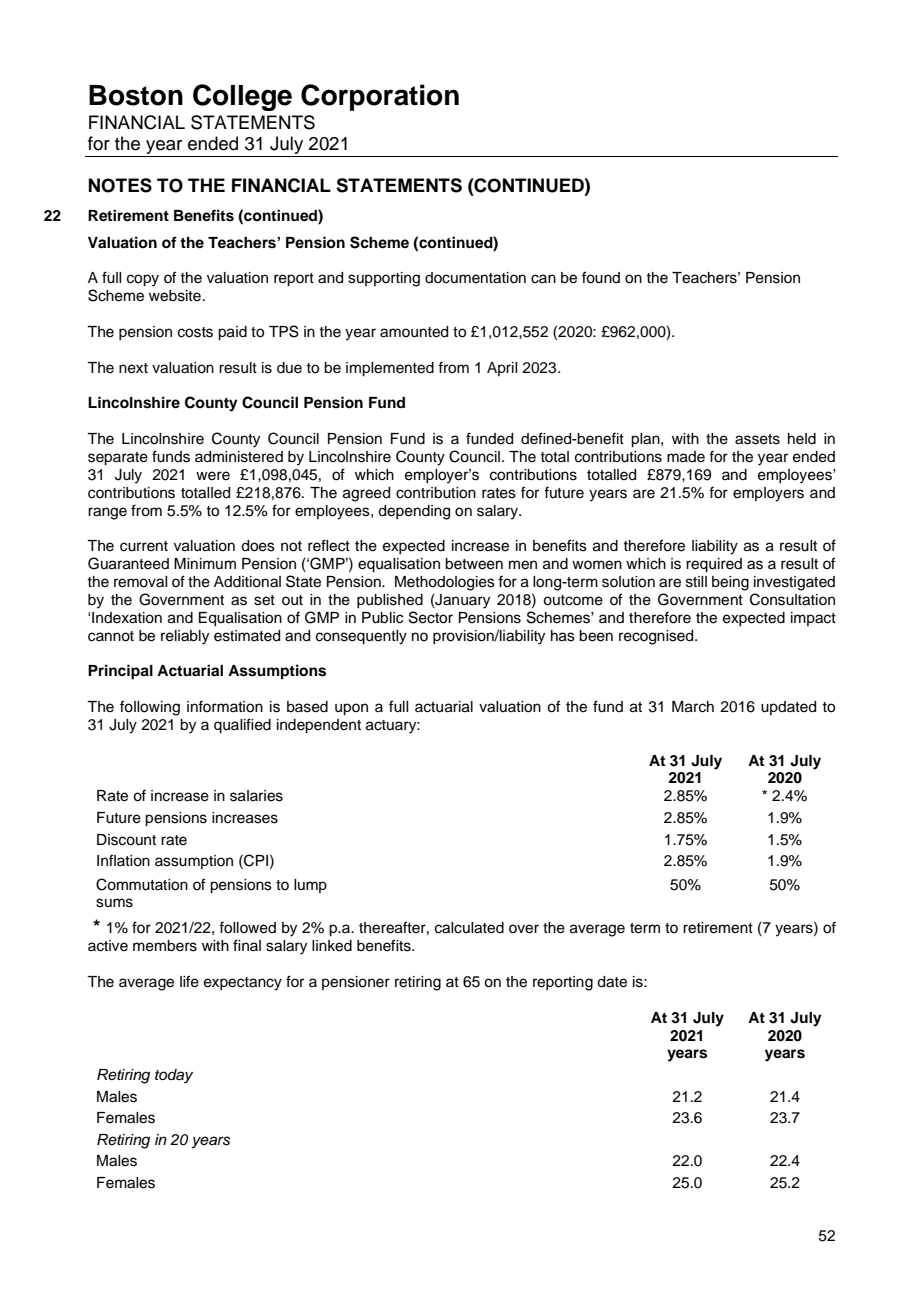  What do you see at coordinates (469, 928) in the screenshot?
I see `calculated` at bounding box center [469, 928].
